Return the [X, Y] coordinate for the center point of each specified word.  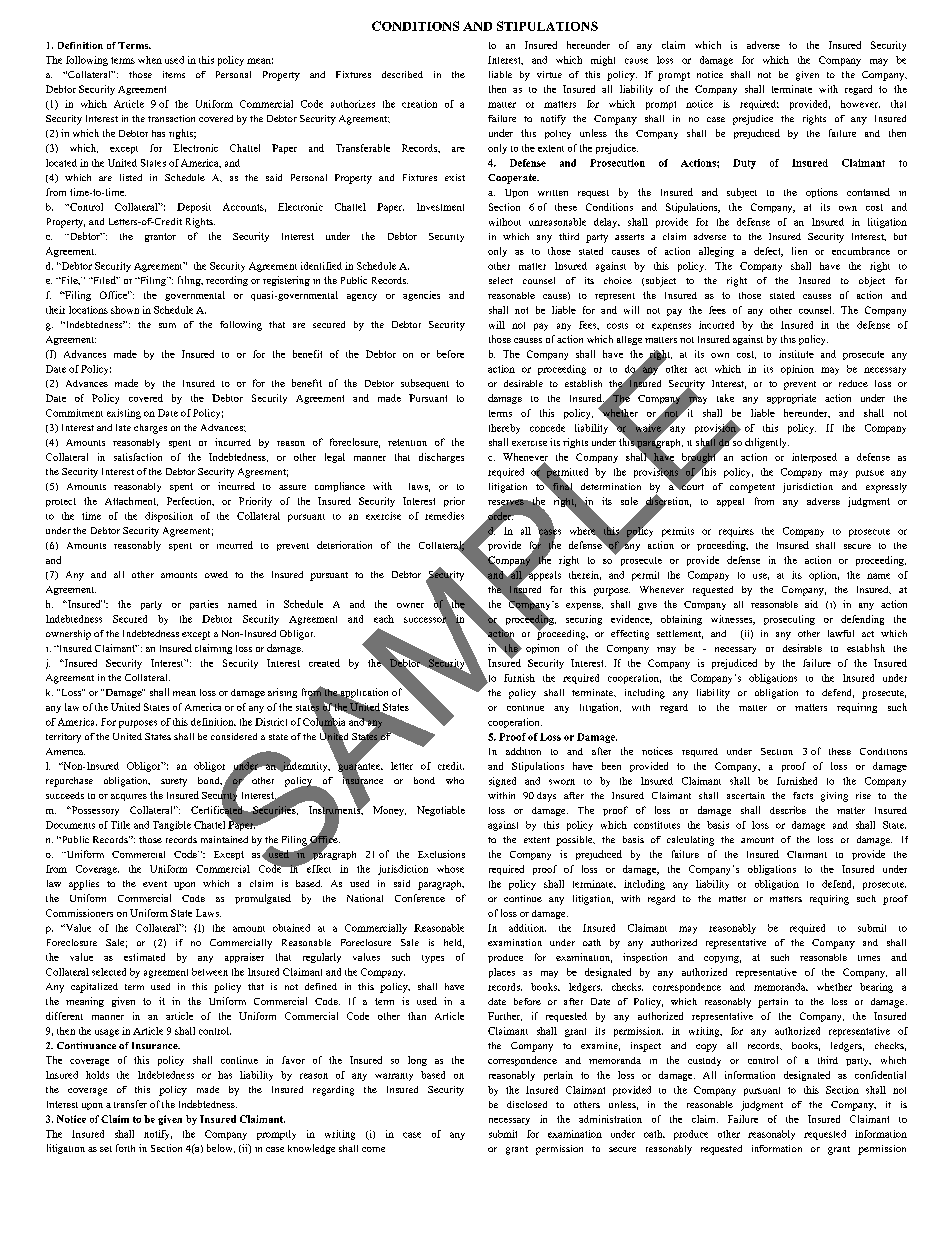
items [174, 74]
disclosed [527, 1104]
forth [125, 1148]
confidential [880, 1075]
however [860, 104]
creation [419, 104]
